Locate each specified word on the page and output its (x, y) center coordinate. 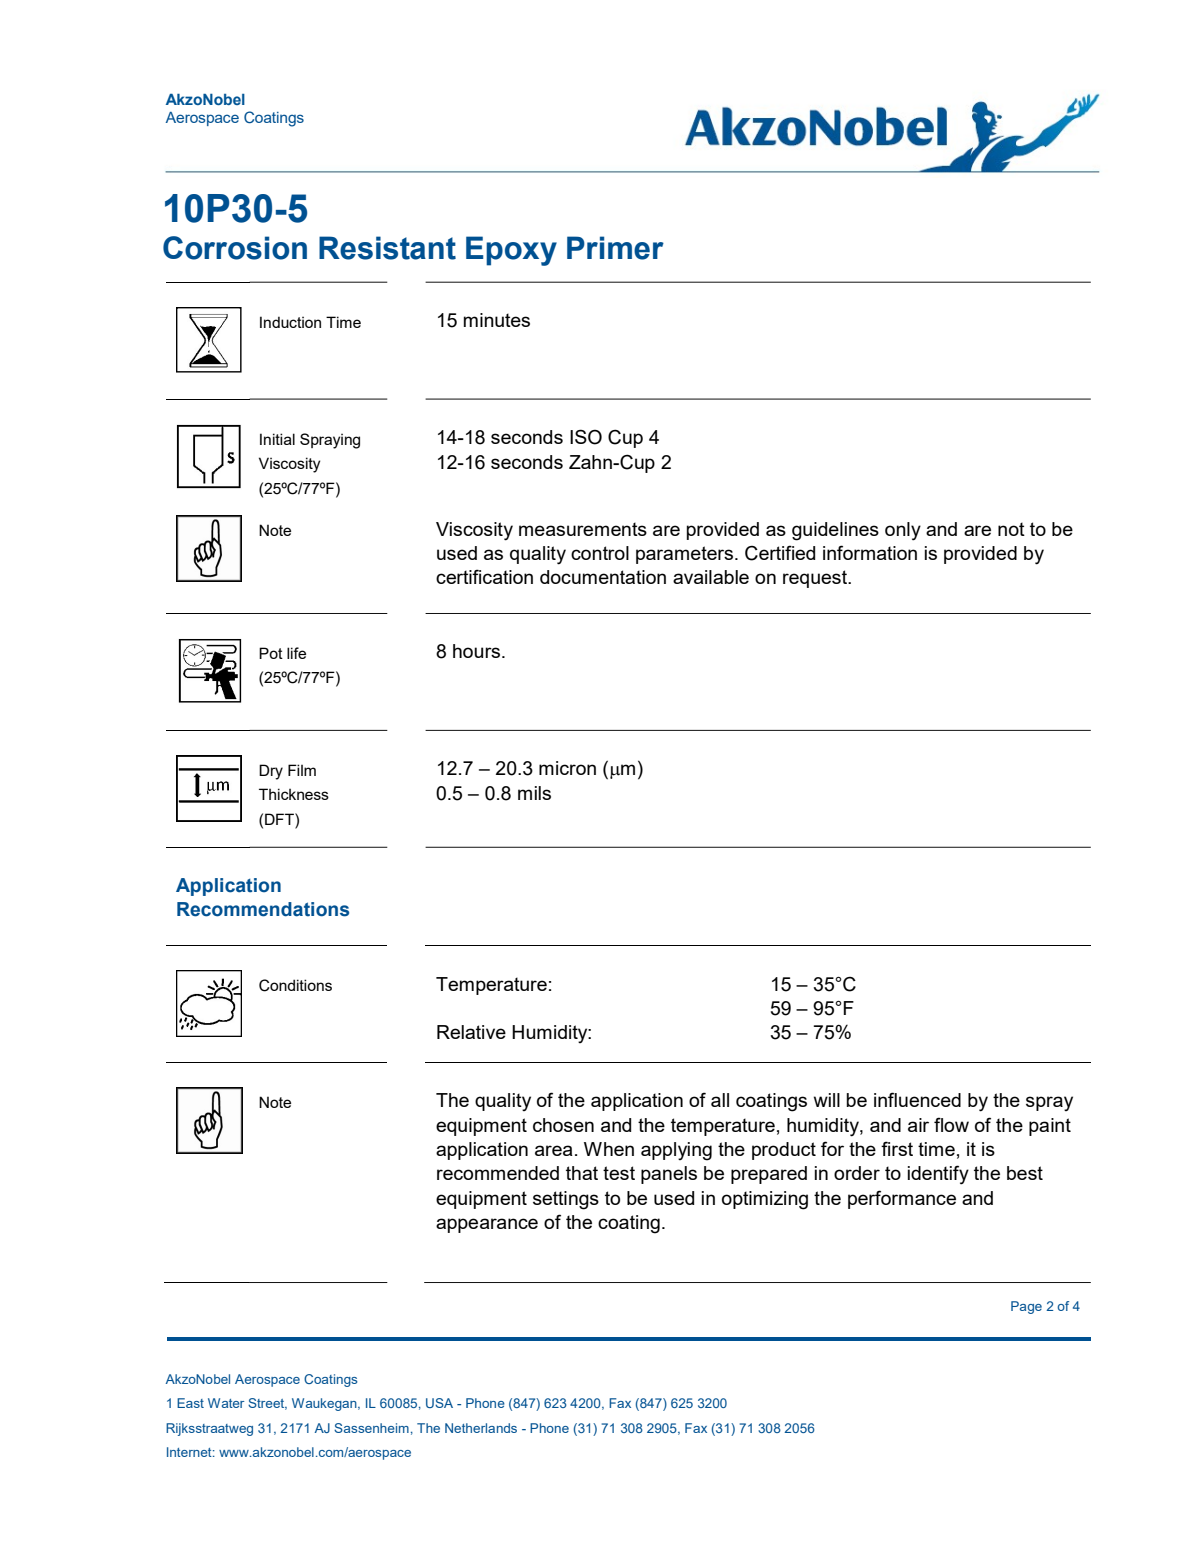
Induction (290, 322)
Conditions (295, 985)
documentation (603, 577)
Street (267, 1404)
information (870, 552)
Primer (615, 248)
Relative (471, 1032)
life (296, 653)
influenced (917, 1099)
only (903, 531)
